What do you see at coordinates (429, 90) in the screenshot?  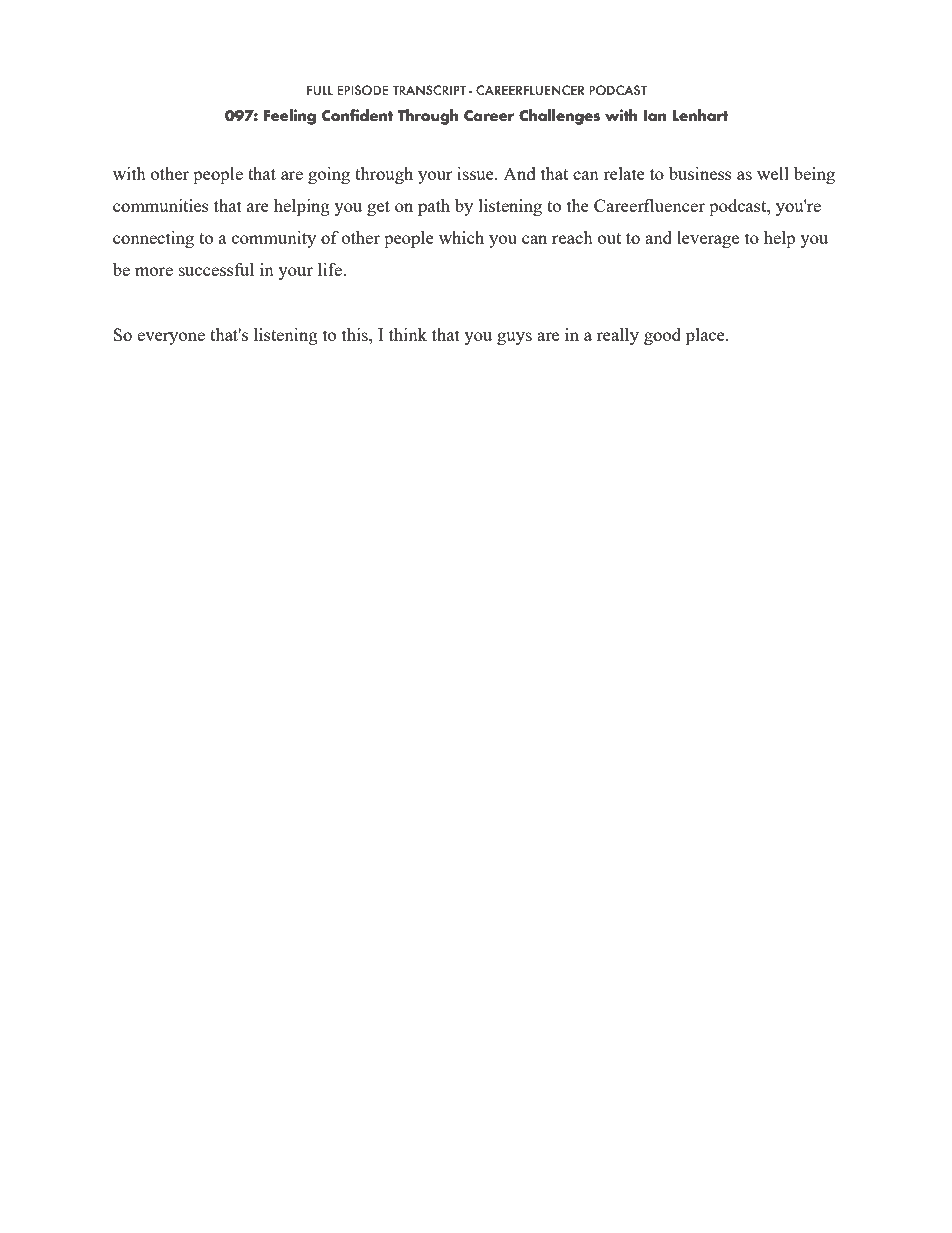 I see `TRANSCRIPT` at bounding box center [429, 90].
